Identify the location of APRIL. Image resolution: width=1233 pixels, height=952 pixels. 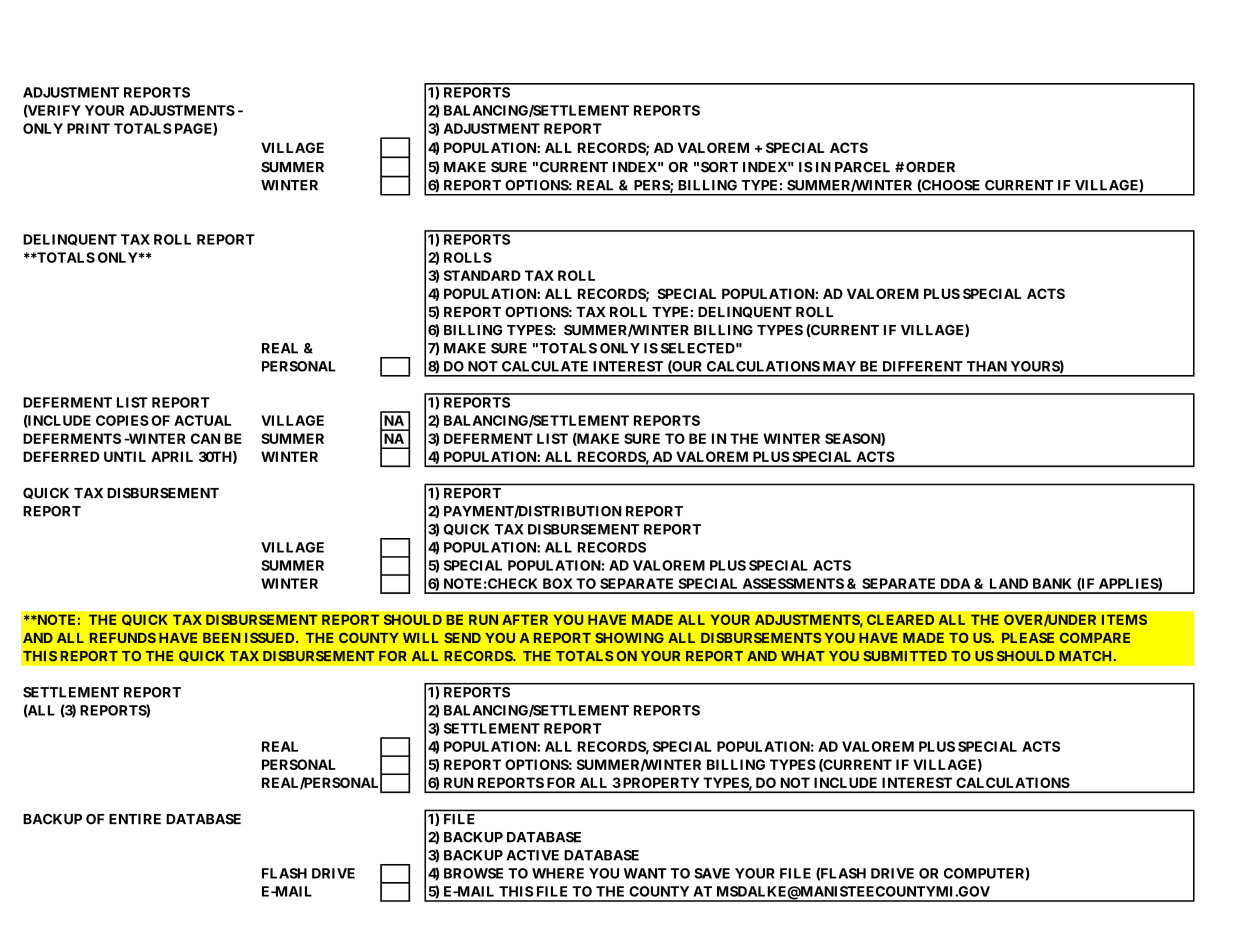
(172, 456).
